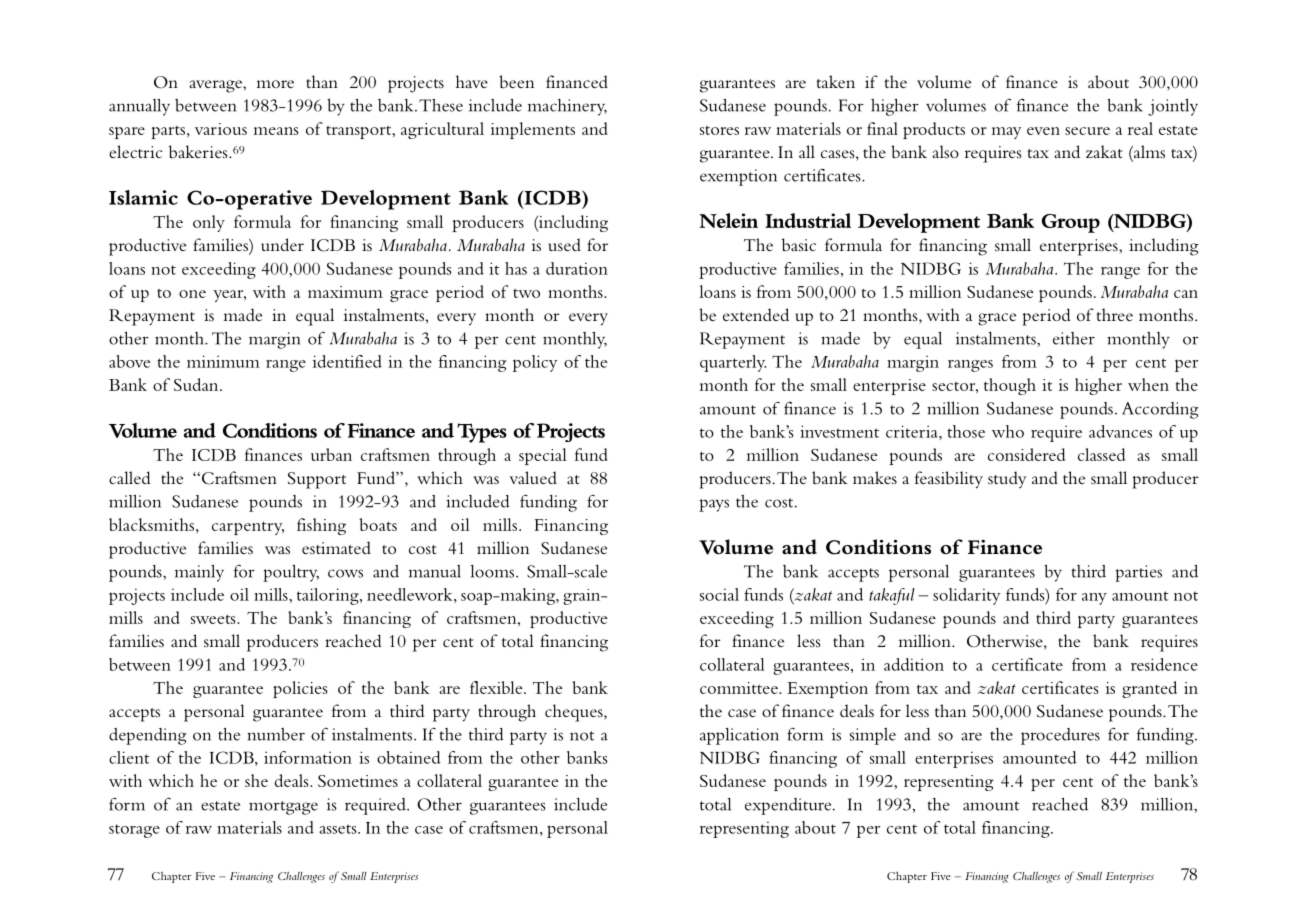 The width and height of the image is (1307, 924). I want to click on machinery, so click(567, 107).
